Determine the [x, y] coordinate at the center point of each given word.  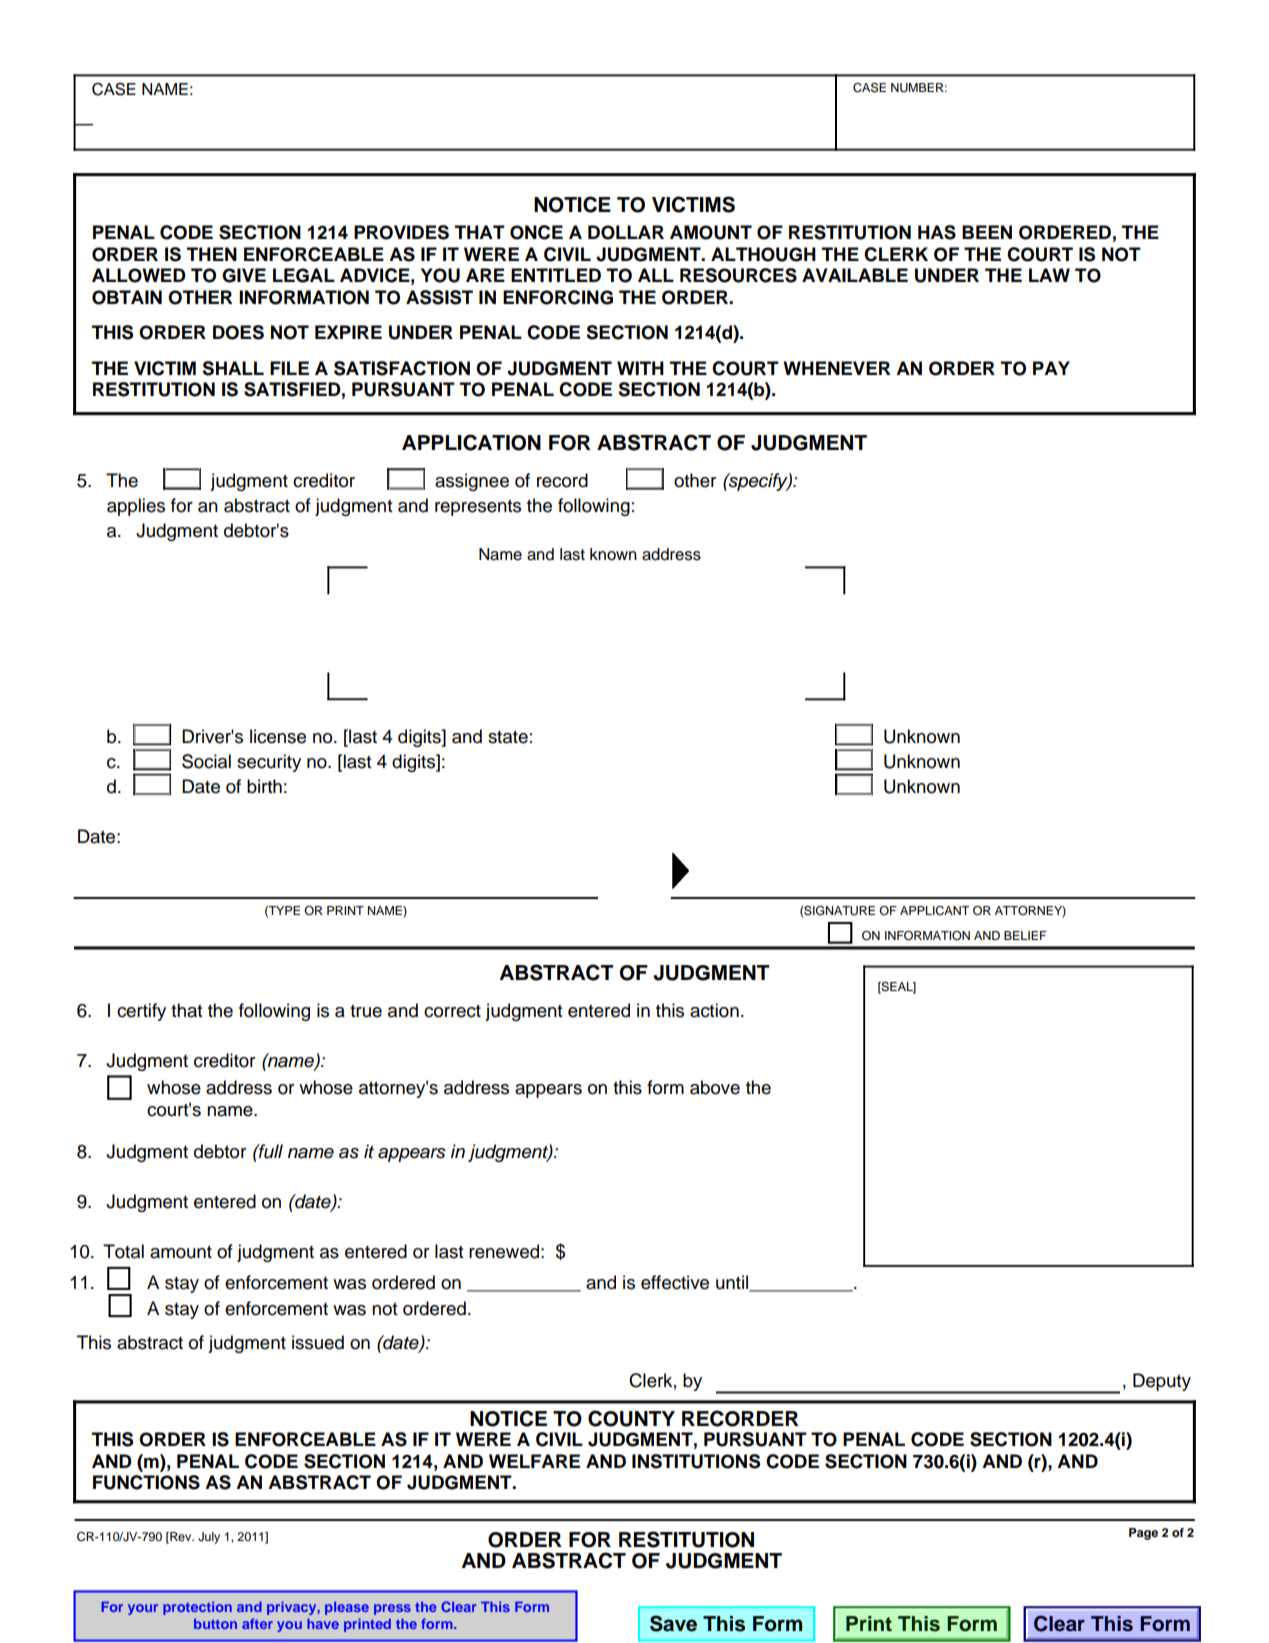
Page [1143, 1534]
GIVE [244, 275]
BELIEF [1025, 935]
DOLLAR [626, 232]
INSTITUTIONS [696, 1461]
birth [264, 786]
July [209, 1538]
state [508, 737]
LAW [1049, 275]
